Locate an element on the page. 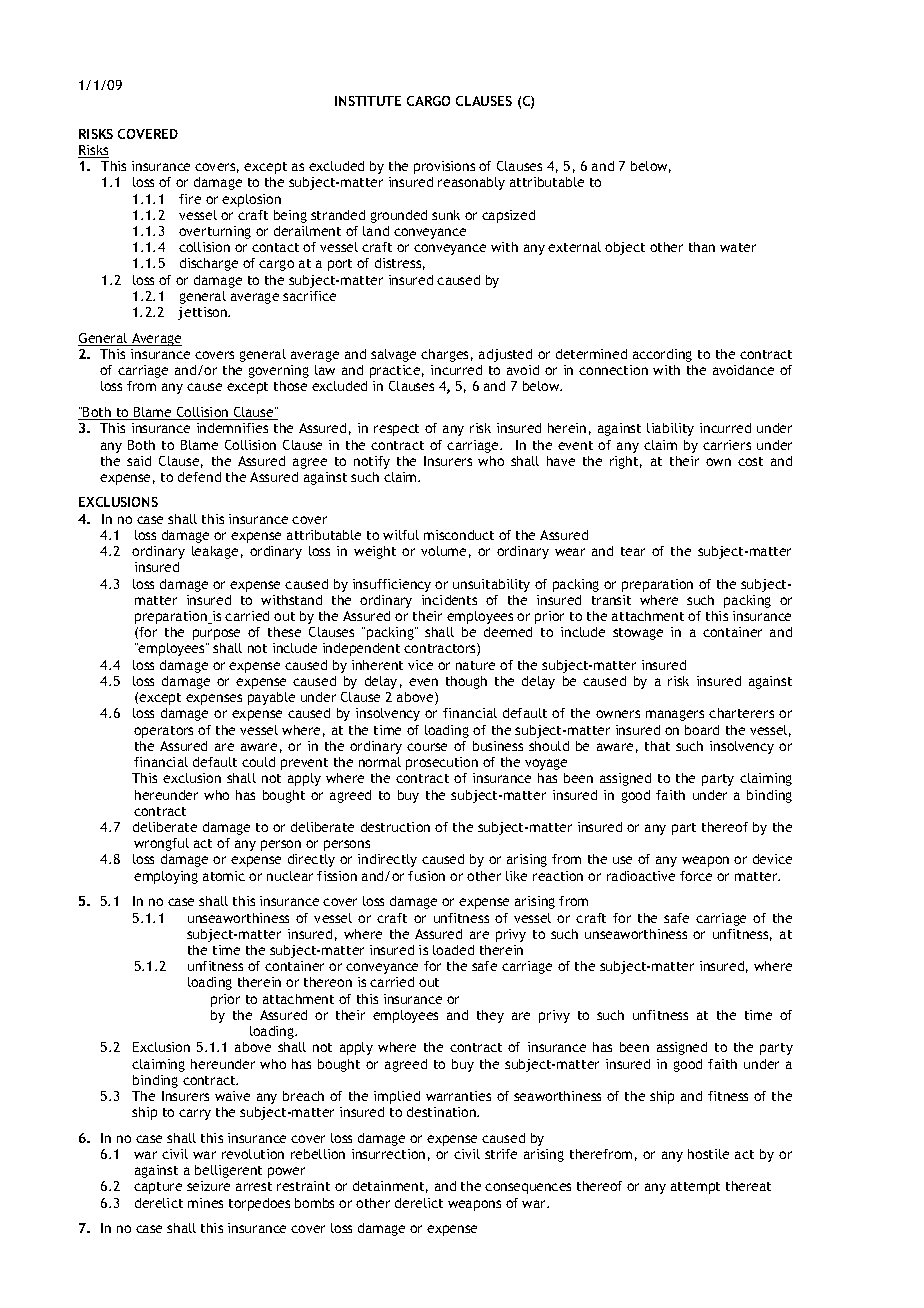  fire is located at coordinates (190, 199).
